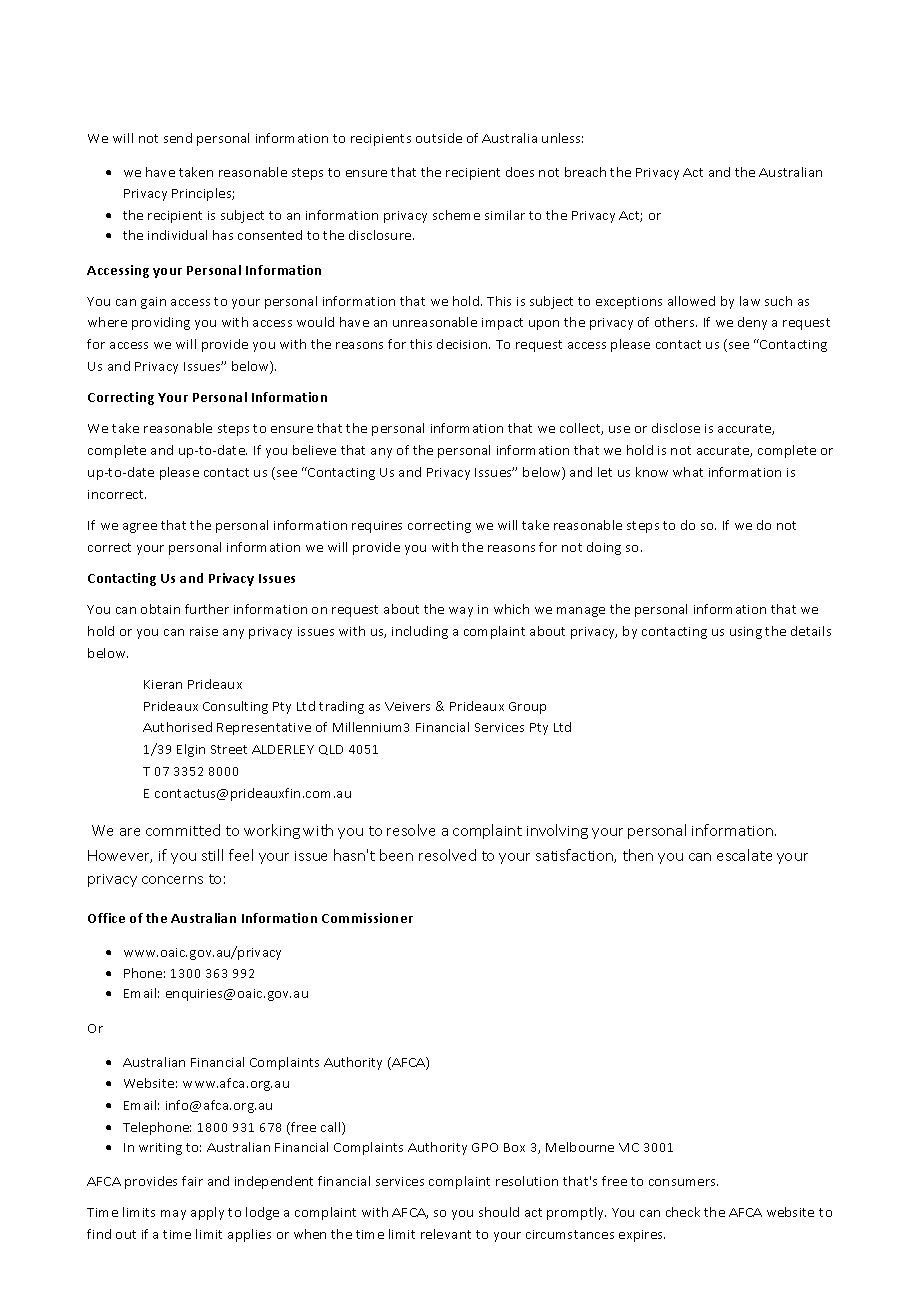 This image has width=924, height=1308. What do you see at coordinates (446, 1234) in the image?
I see `relevant` at bounding box center [446, 1234].
